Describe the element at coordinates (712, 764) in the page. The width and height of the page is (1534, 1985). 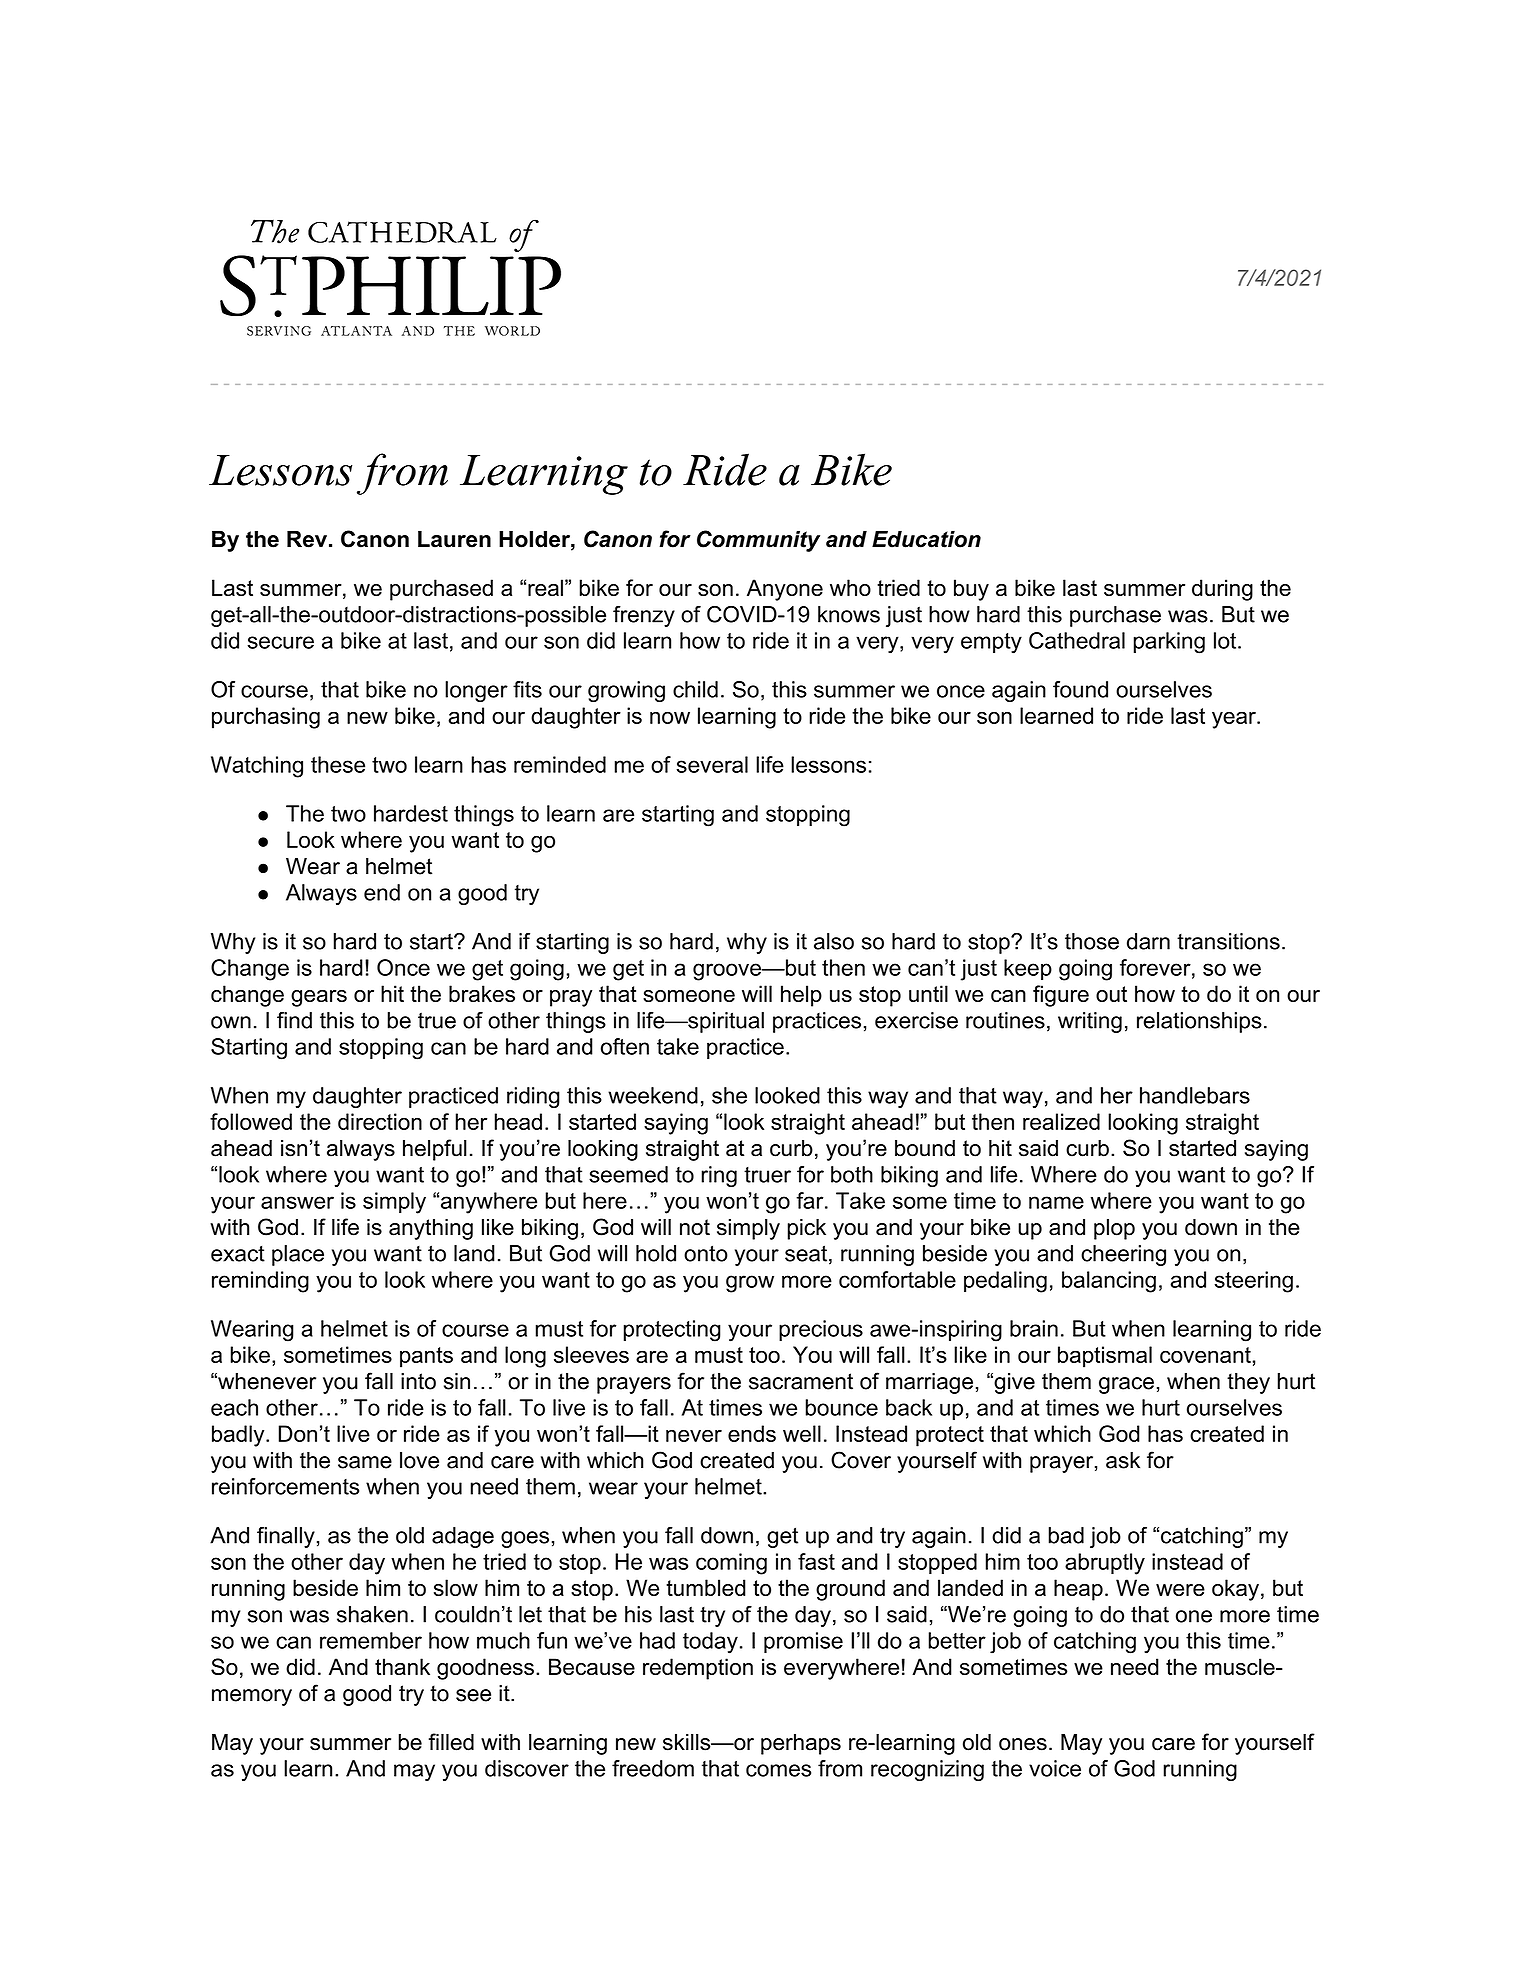
I see `several` at that location.
